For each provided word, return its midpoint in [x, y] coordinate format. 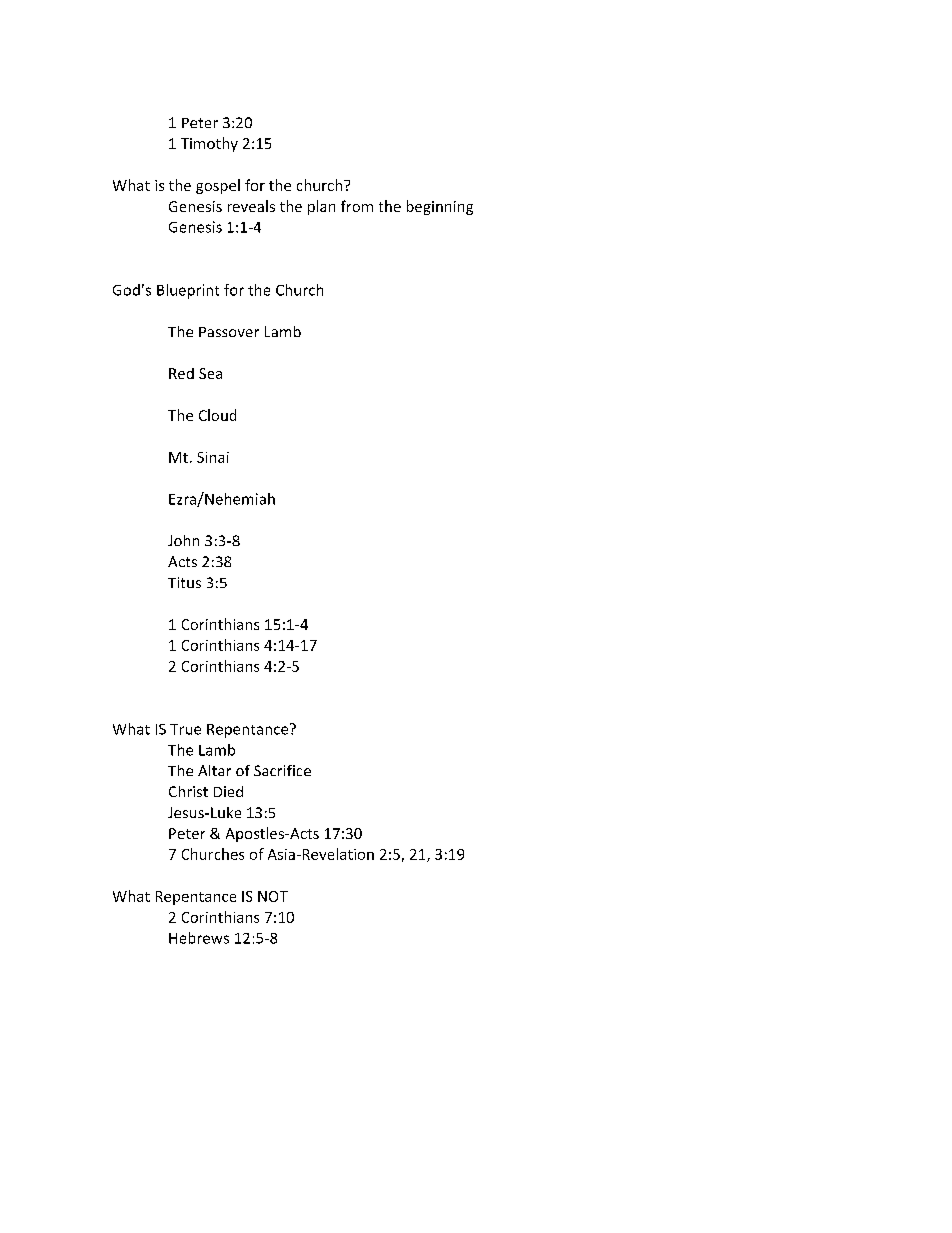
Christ [188, 791]
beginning [440, 207]
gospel [218, 186]
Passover [229, 332]
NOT [273, 896]
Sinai [213, 457]
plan [321, 207]
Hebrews [199, 938]
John [183, 540]
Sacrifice [282, 770]
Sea [210, 373]
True [185, 729]
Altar [214, 770]
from [357, 206]
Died [228, 791]
